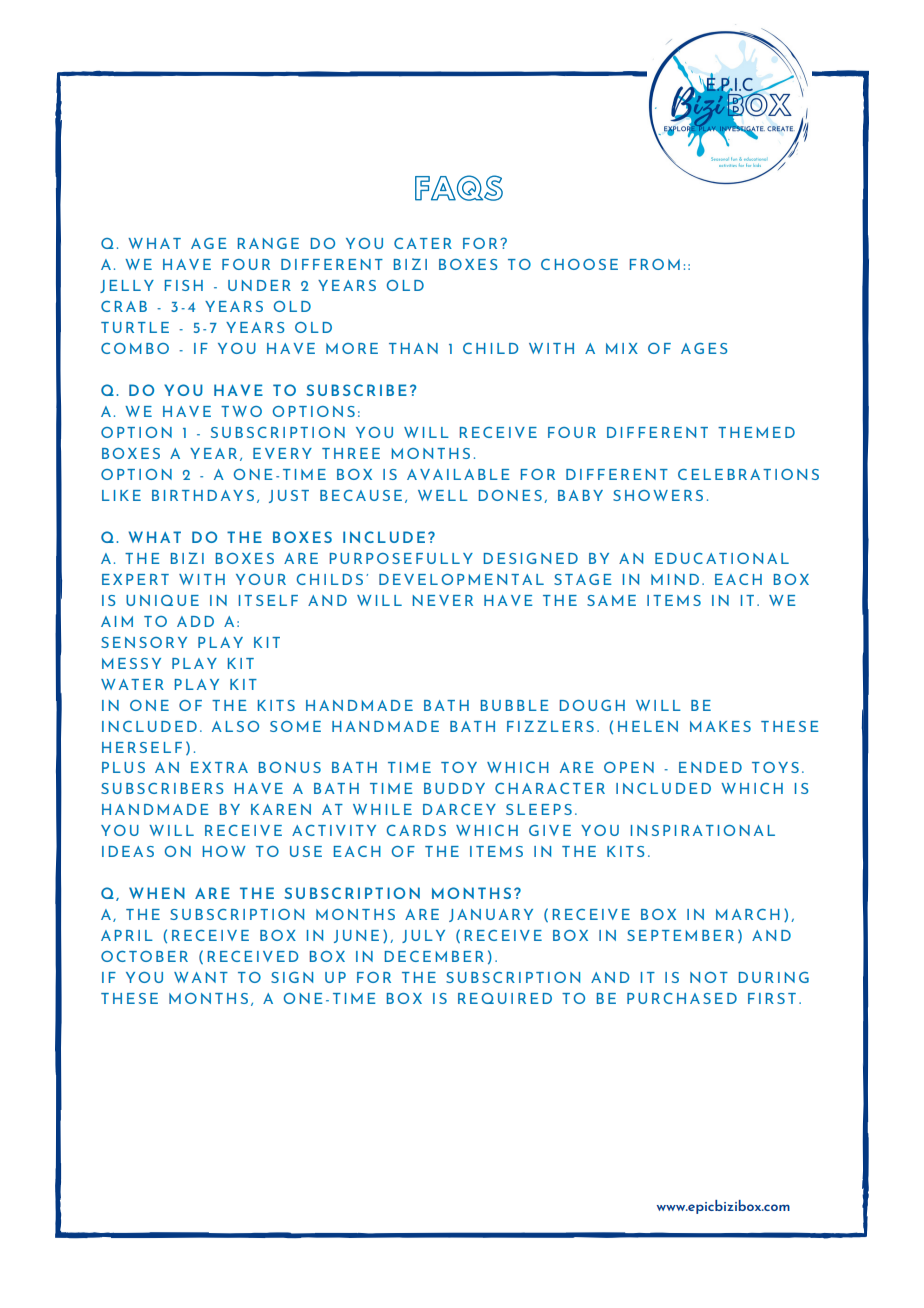  What do you see at coordinates (459, 188) in the document?
I see `FAQS` at bounding box center [459, 188].
